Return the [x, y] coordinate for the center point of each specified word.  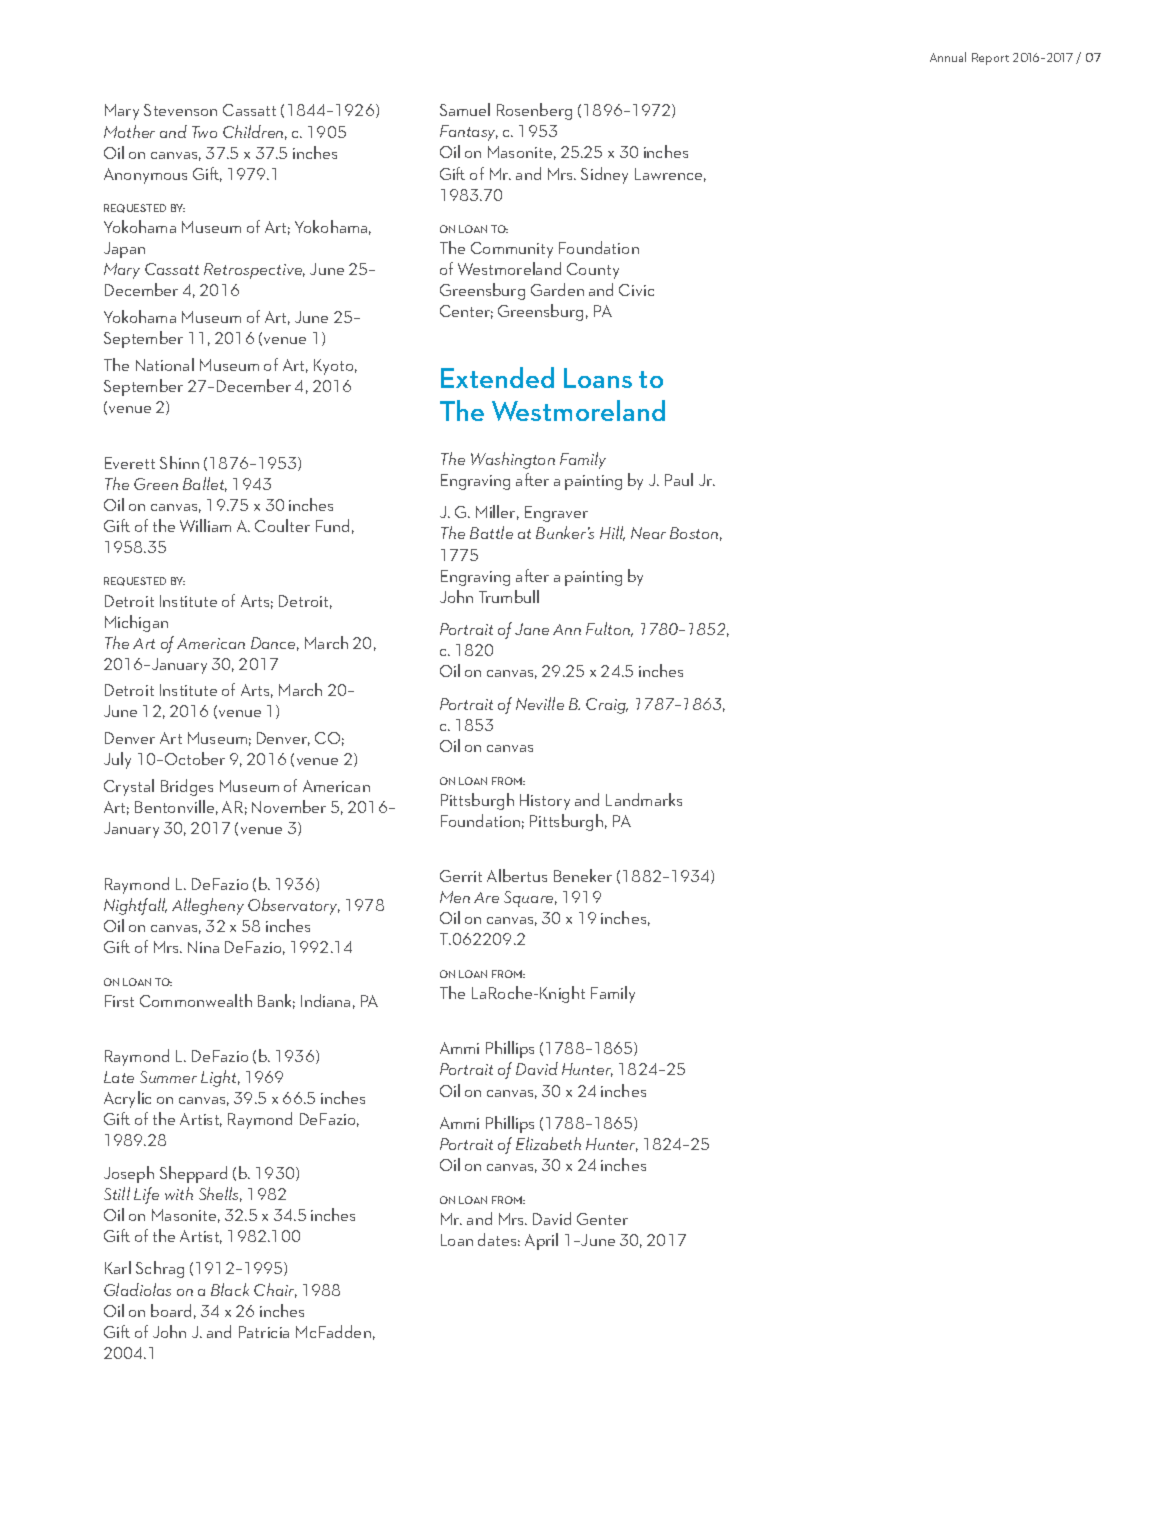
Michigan [136, 623]
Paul [679, 479]
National [165, 364]
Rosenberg [534, 111]
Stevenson [180, 110]
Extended [497, 377]
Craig [607, 706]
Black [230, 1289]
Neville [540, 703]
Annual [948, 57]
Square [530, 899]
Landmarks [644, 799]
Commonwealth [196, 1000]
